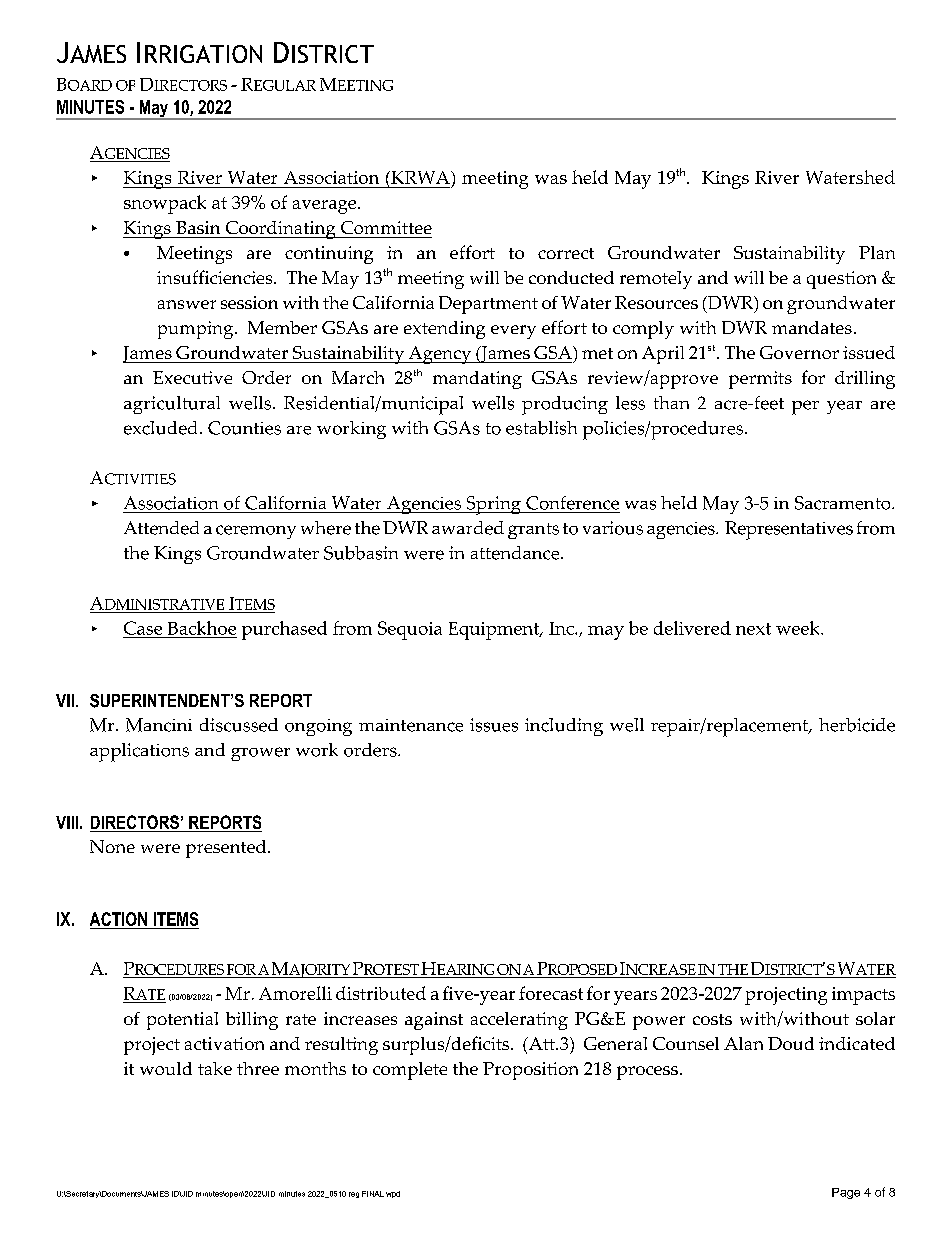 This screenshot has width=952, height=1233. What do you see at coordinates (159, 725) in the screenshot?
I see `Mancini` at bounding box center [159, 725].
